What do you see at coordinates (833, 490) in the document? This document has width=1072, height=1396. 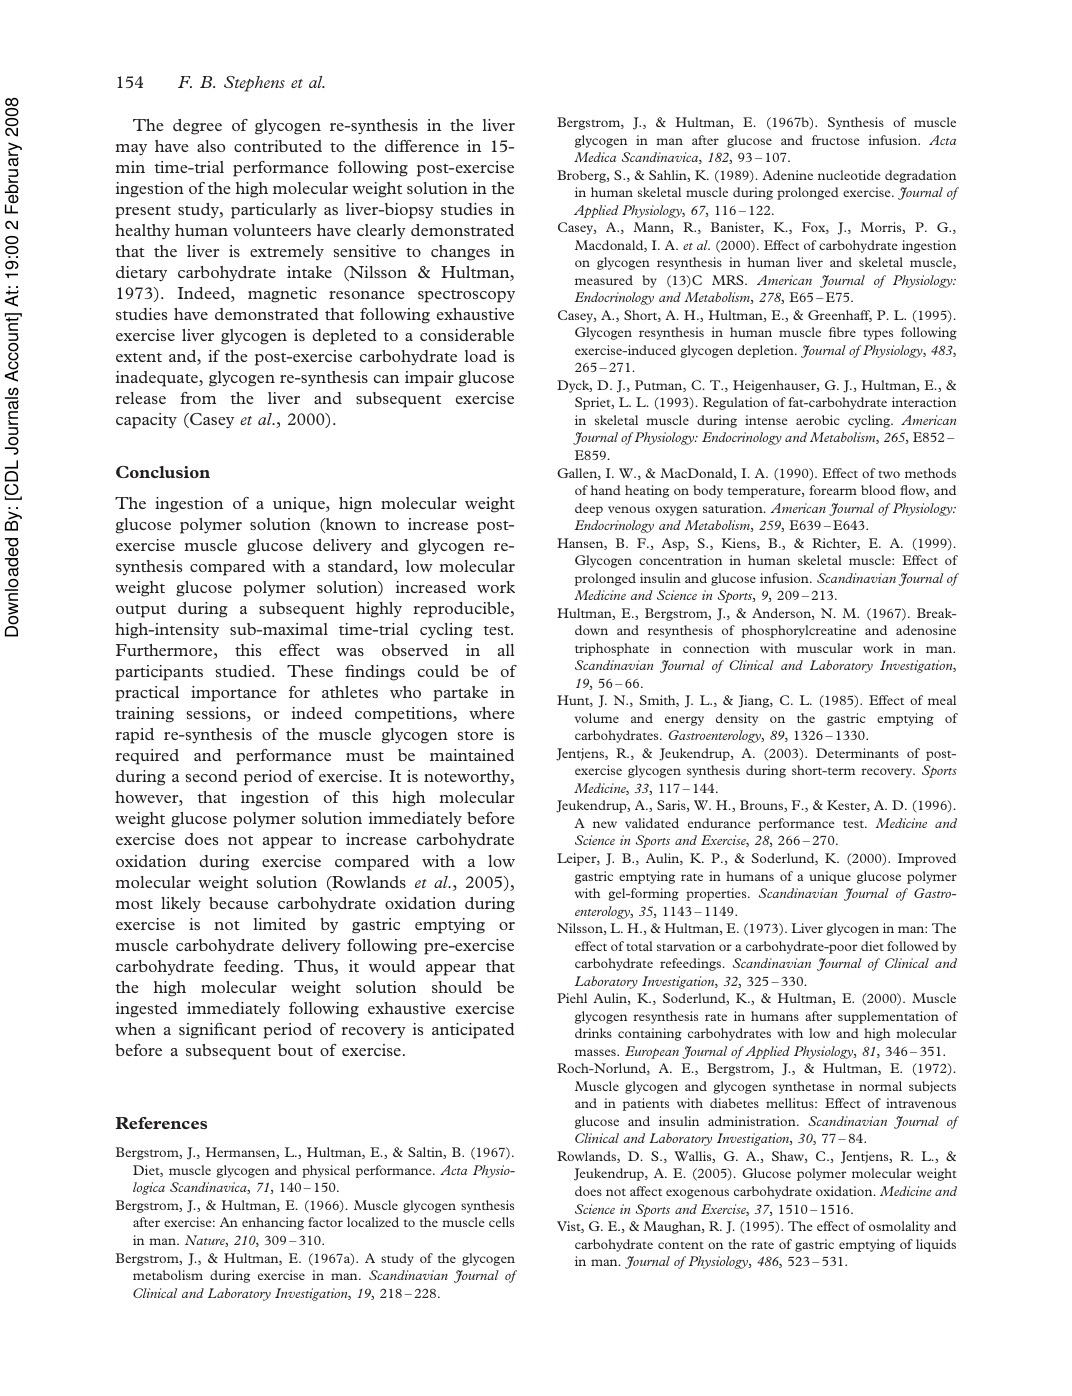 I see `forearm` at bounding box center [833, 490].
